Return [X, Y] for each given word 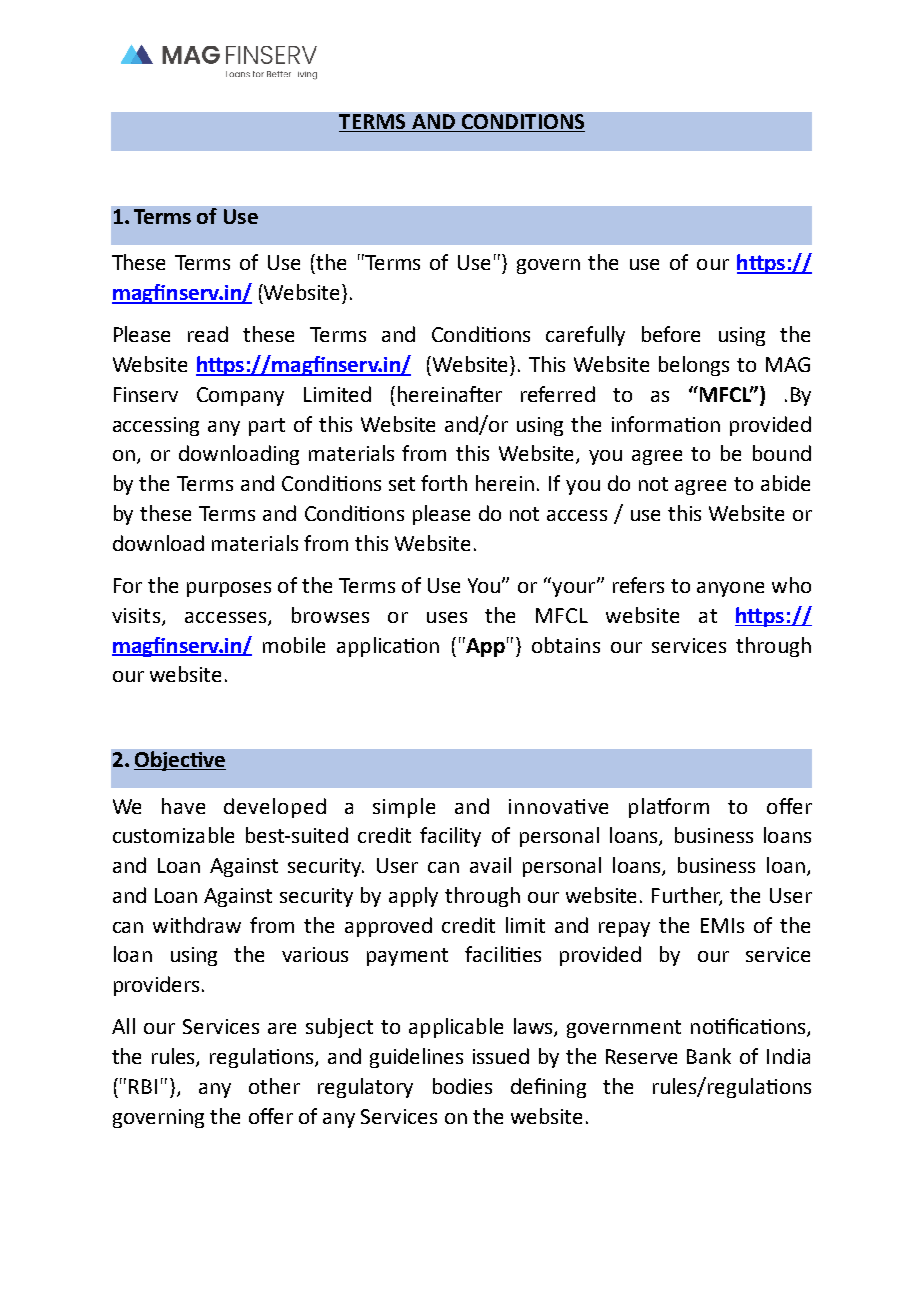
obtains [566, 645]
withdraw [197, 925]
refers [638, 585]
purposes [229, 589]
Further [687, 896]
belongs [694, 366]
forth [444, 483]
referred [558, 394]
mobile [294, 645]
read [208, 334]
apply [413, 897]
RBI [143, 1086]
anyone [730, 589]
